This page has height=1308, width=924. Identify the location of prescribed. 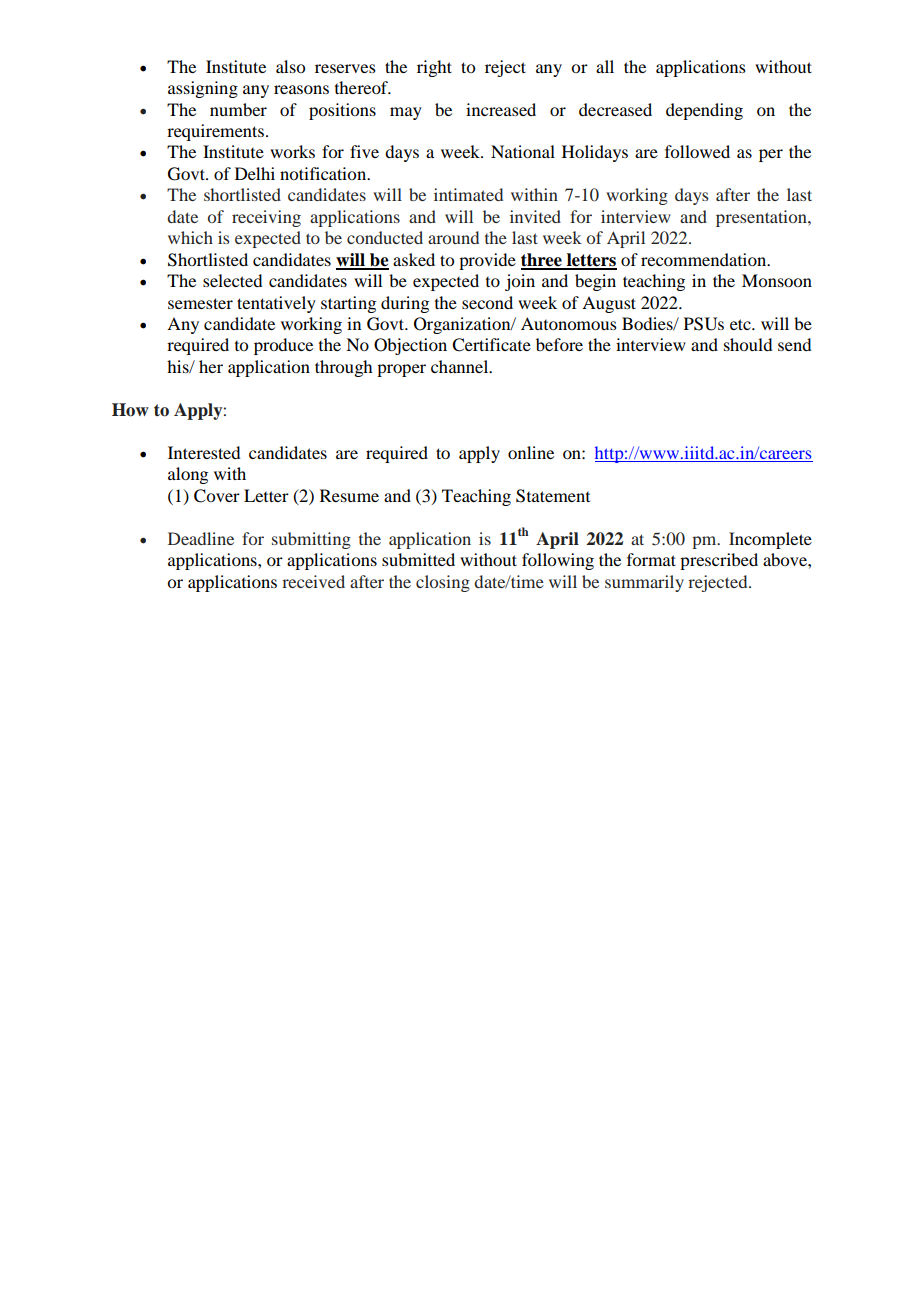
(719, 561).
